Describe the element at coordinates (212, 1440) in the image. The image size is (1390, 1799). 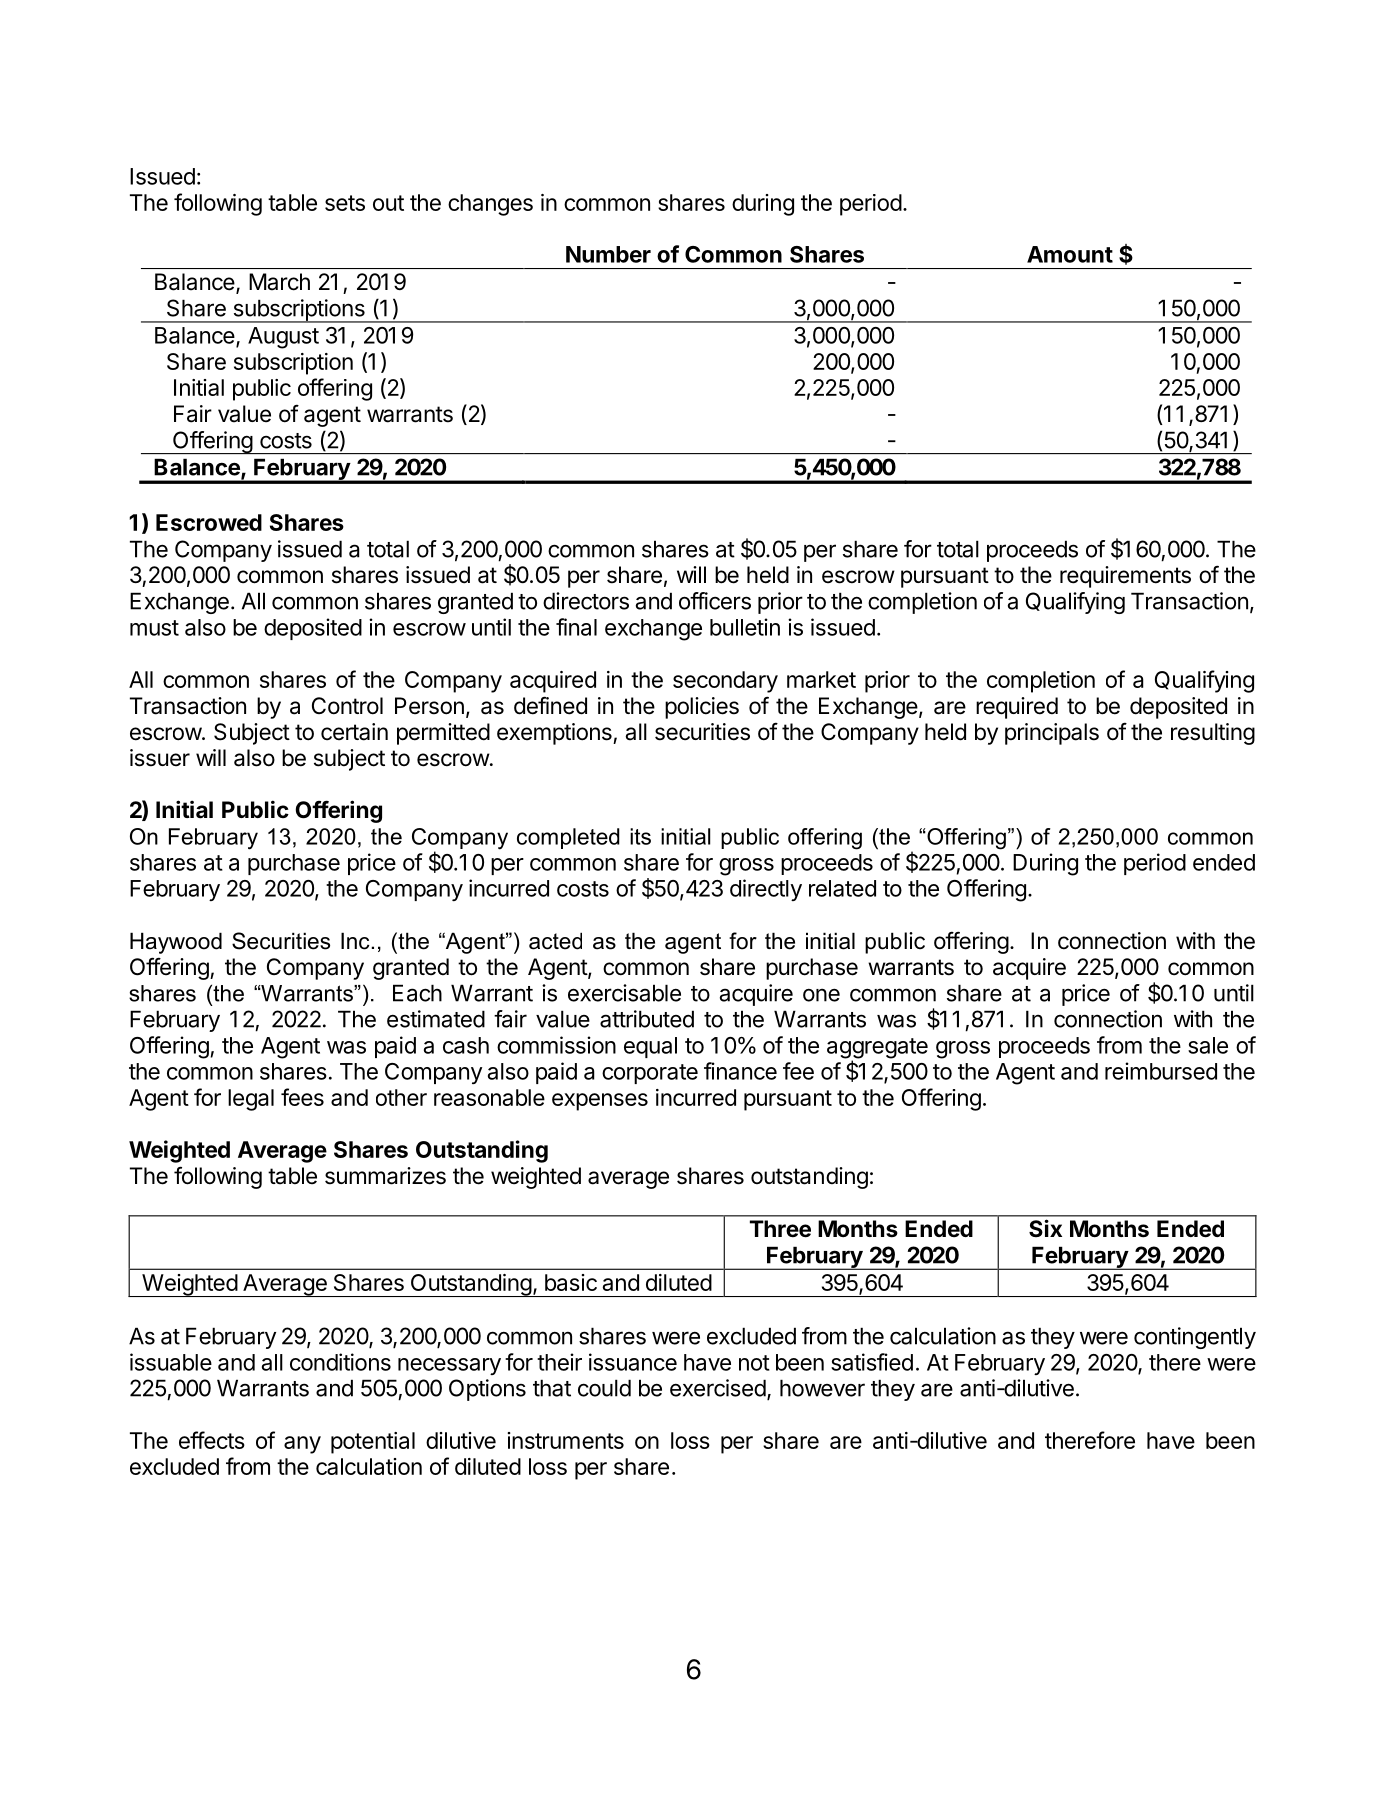
I see `effects` at that location.
